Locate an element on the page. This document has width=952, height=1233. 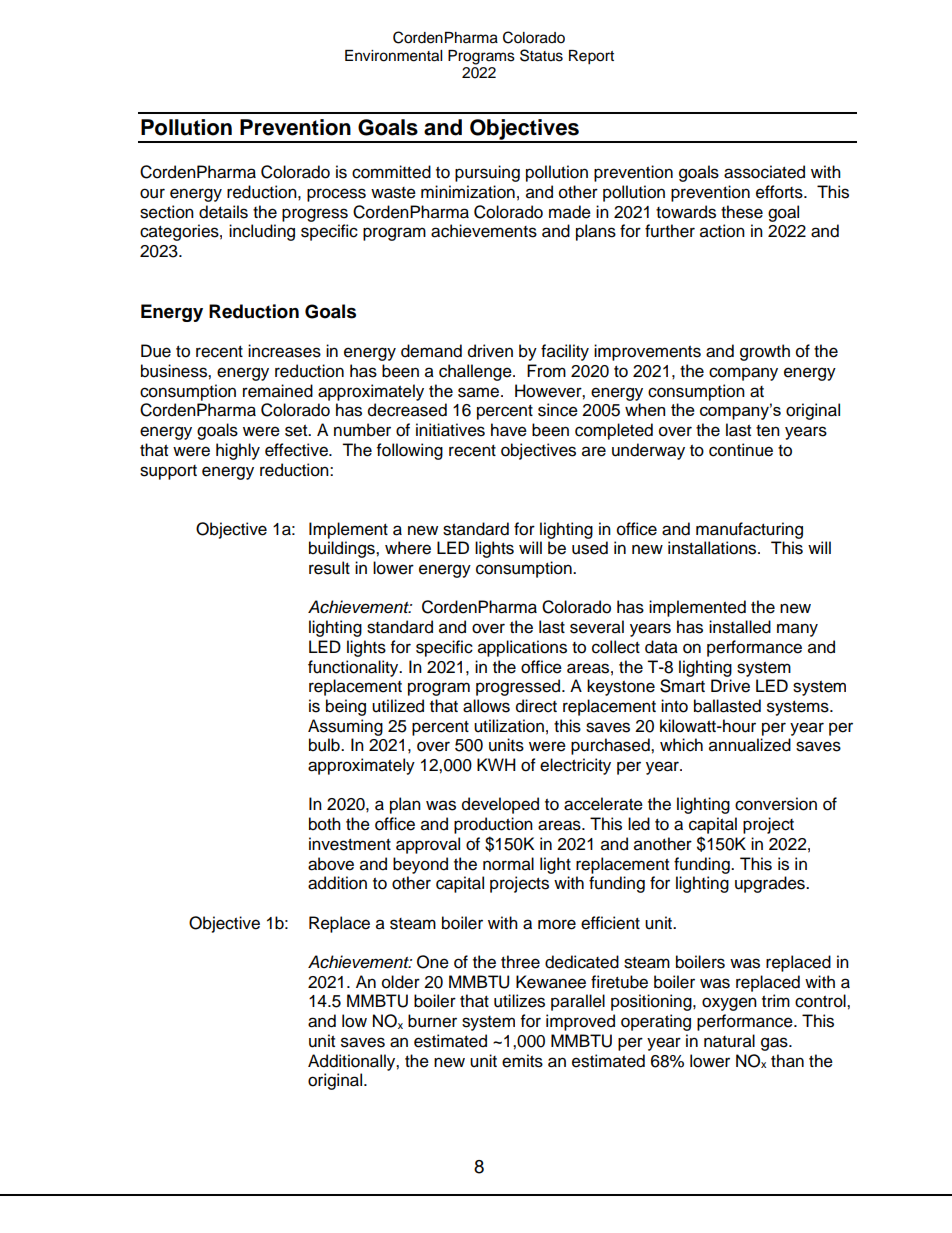
Environmental is located at coordinates (393, 56).
